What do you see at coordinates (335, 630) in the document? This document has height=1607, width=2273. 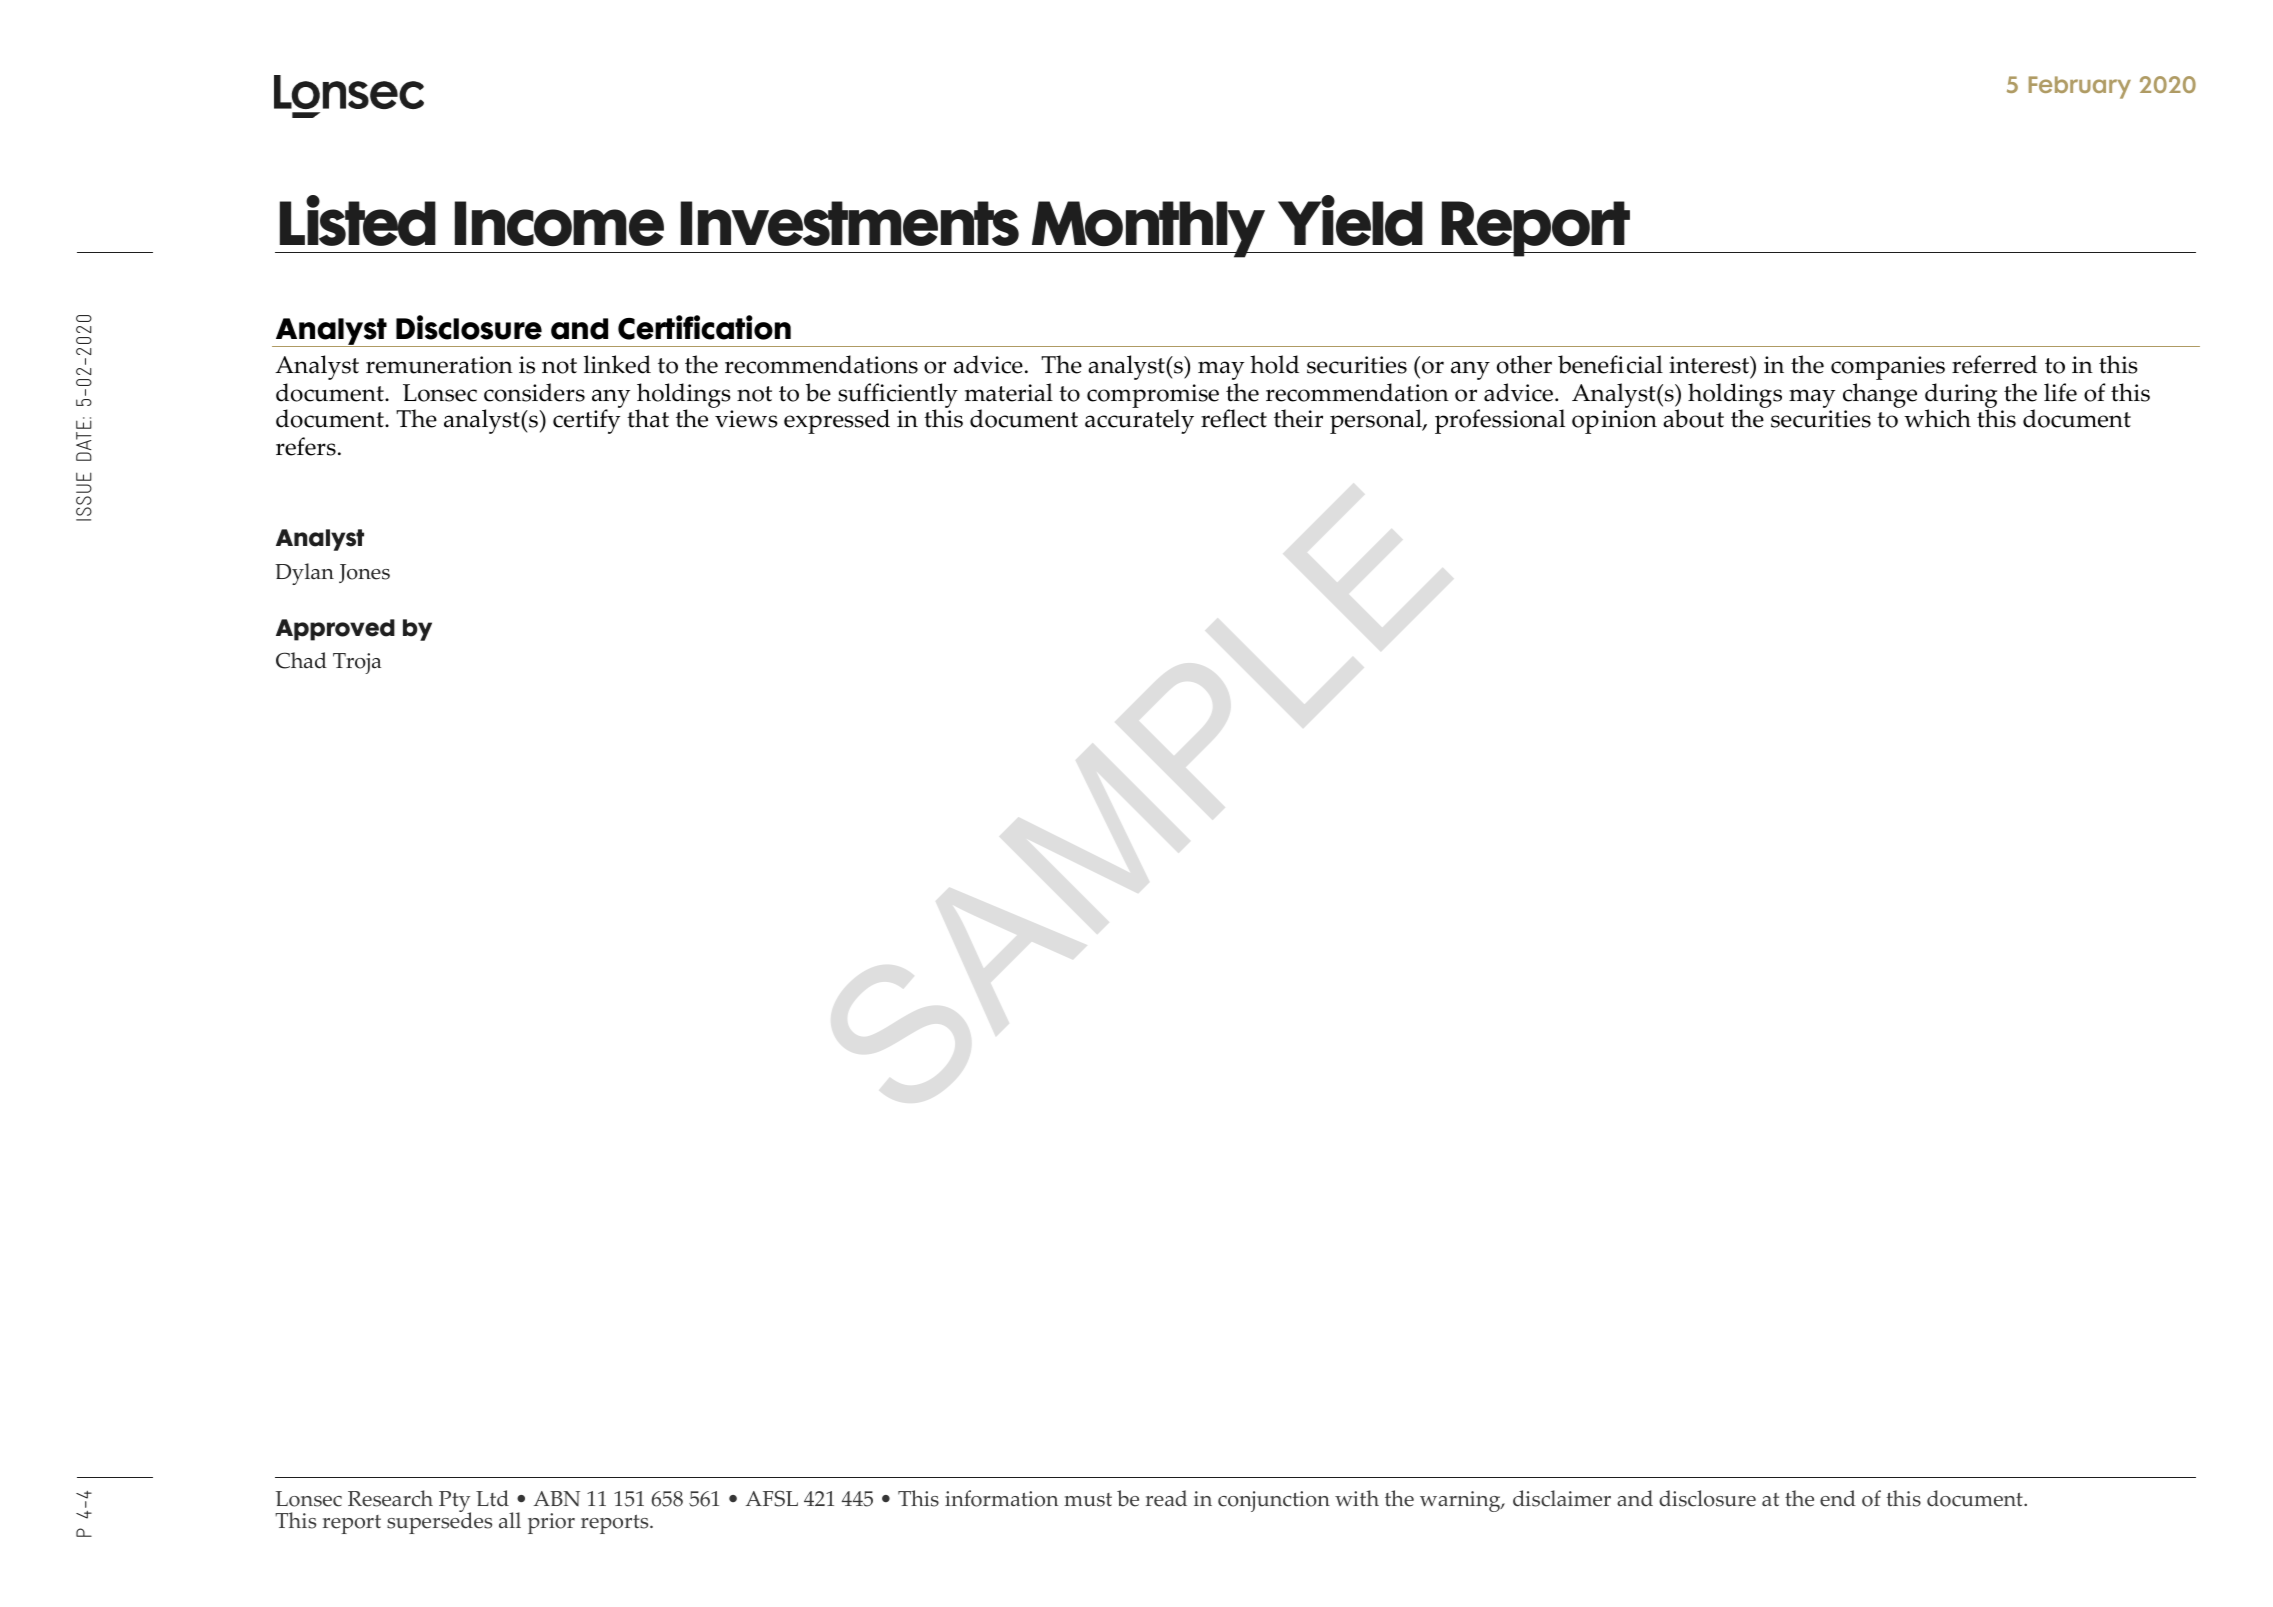 I see `Approved` at bounding box center [335, 630].
